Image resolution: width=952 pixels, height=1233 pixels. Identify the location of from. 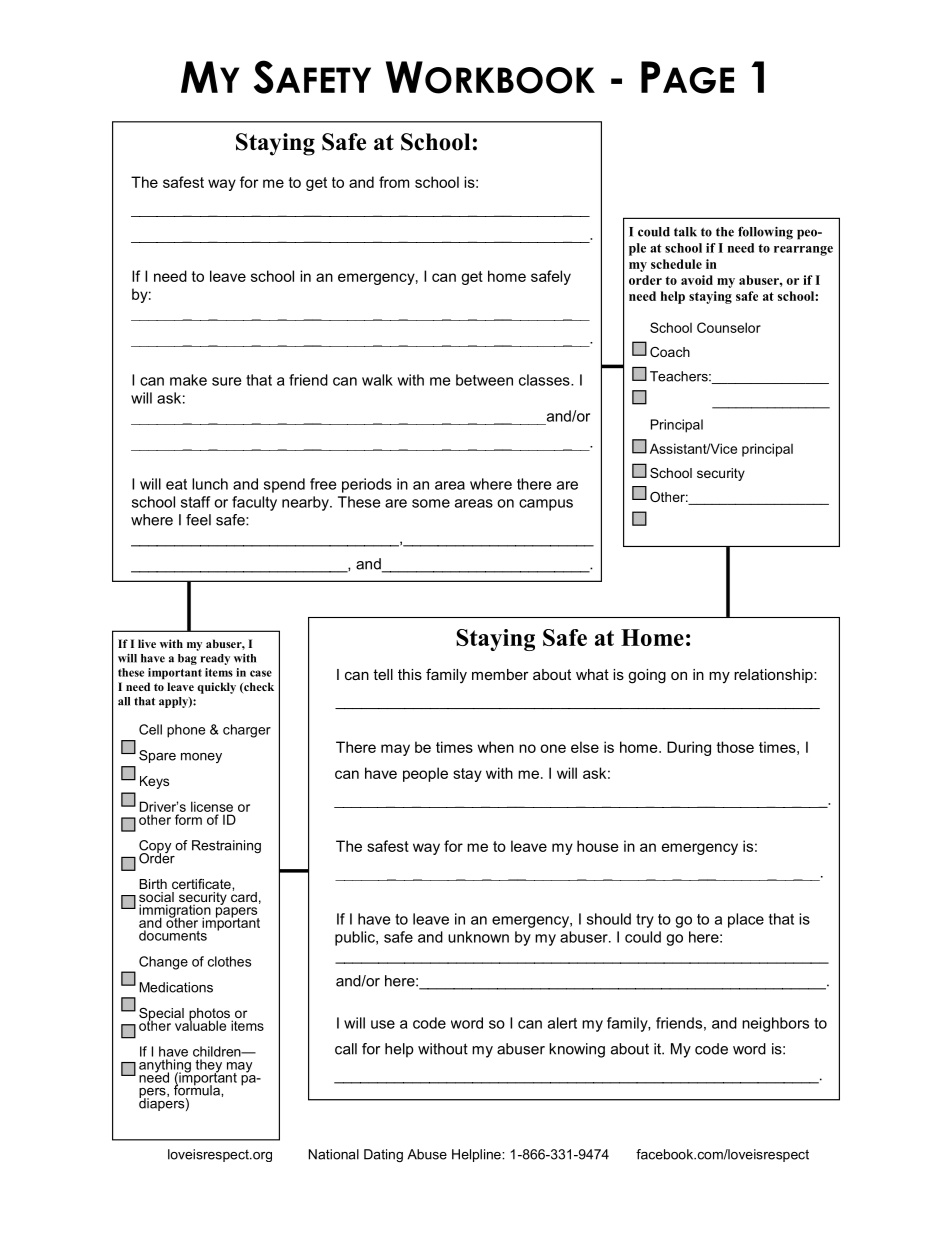
(394, 182).
